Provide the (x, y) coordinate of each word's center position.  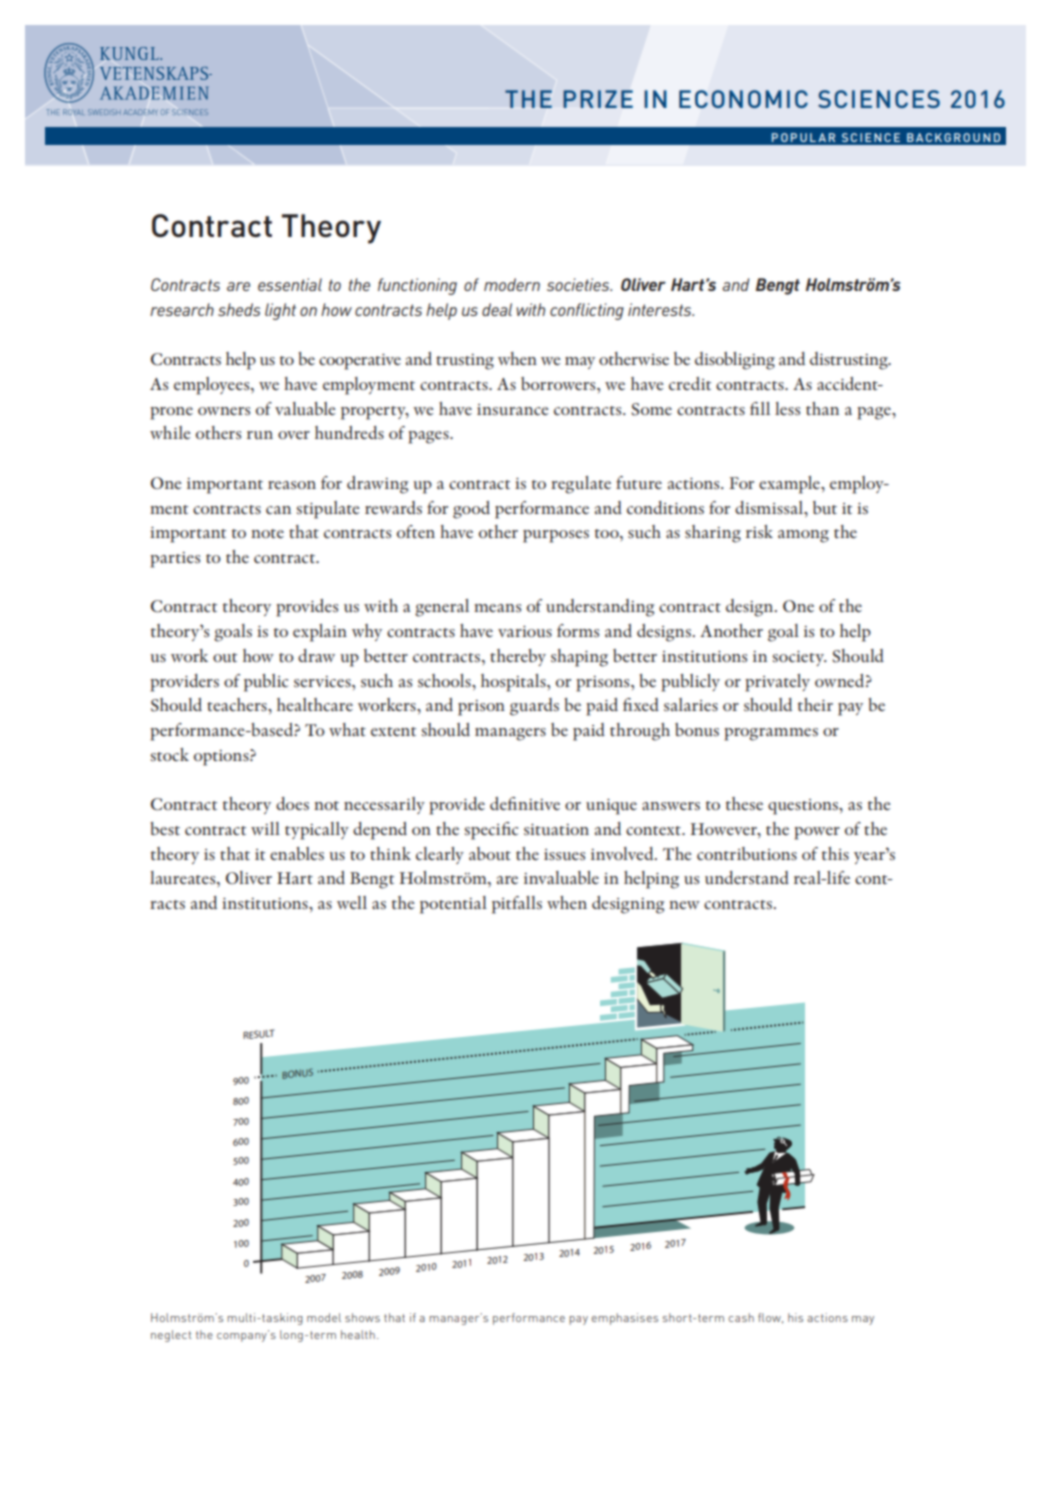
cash (741, 1317)
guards (534, 707)
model (324, 1317)
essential (290, 284)
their (815, 704)
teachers (238, 704)
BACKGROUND (953, 137)
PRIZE (598, 99)
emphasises (625, 1319)
